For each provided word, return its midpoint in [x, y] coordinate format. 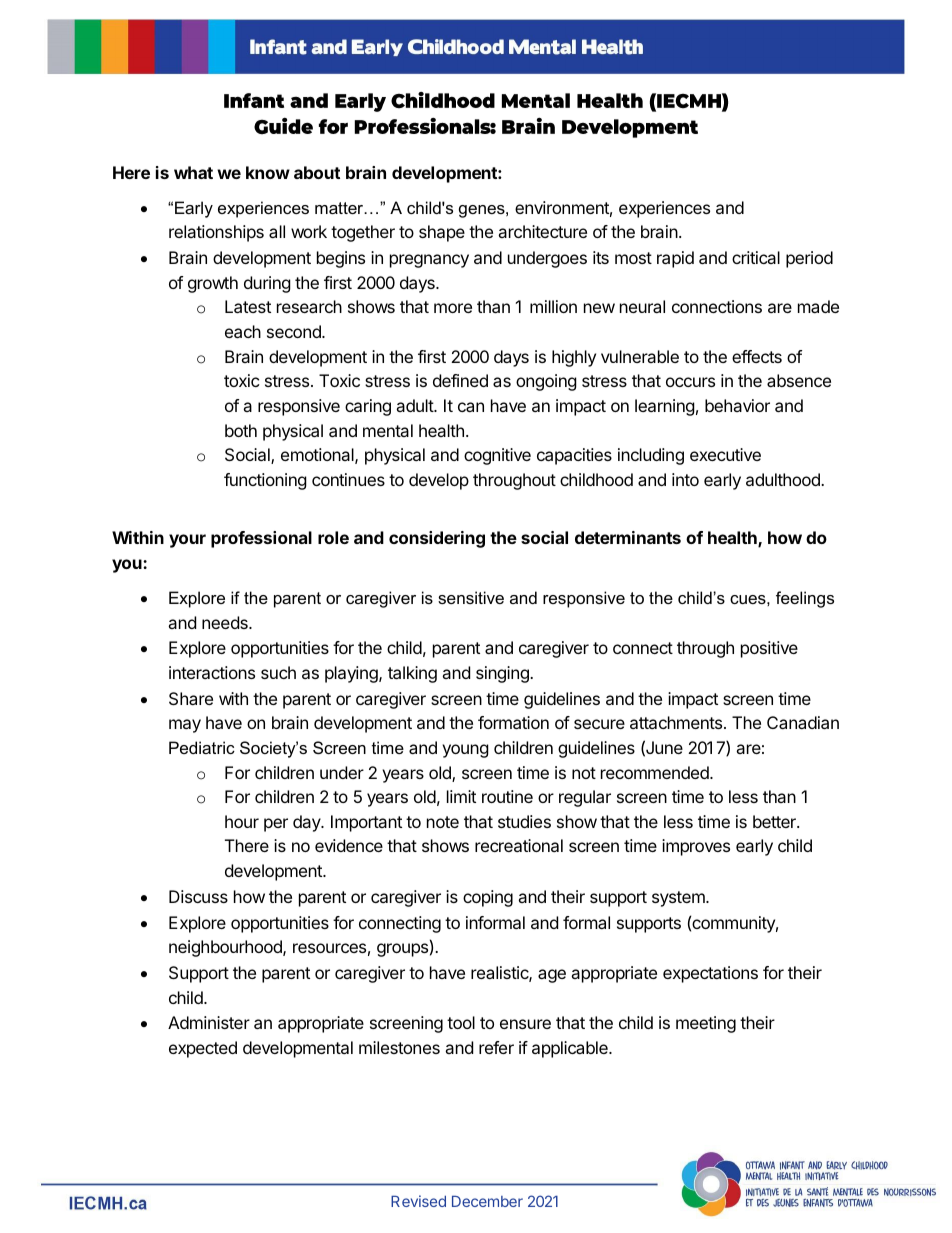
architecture [542, 231]
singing [503, 674]
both [241, 430]
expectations [710, 974]
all [277, 231]
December [487, 1201]
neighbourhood [226, 948]
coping [488, 898]
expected [203, 1049]
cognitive [497, 456]
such [278, 672]
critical [756, 257]
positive [769, 649]
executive [725, 454]
